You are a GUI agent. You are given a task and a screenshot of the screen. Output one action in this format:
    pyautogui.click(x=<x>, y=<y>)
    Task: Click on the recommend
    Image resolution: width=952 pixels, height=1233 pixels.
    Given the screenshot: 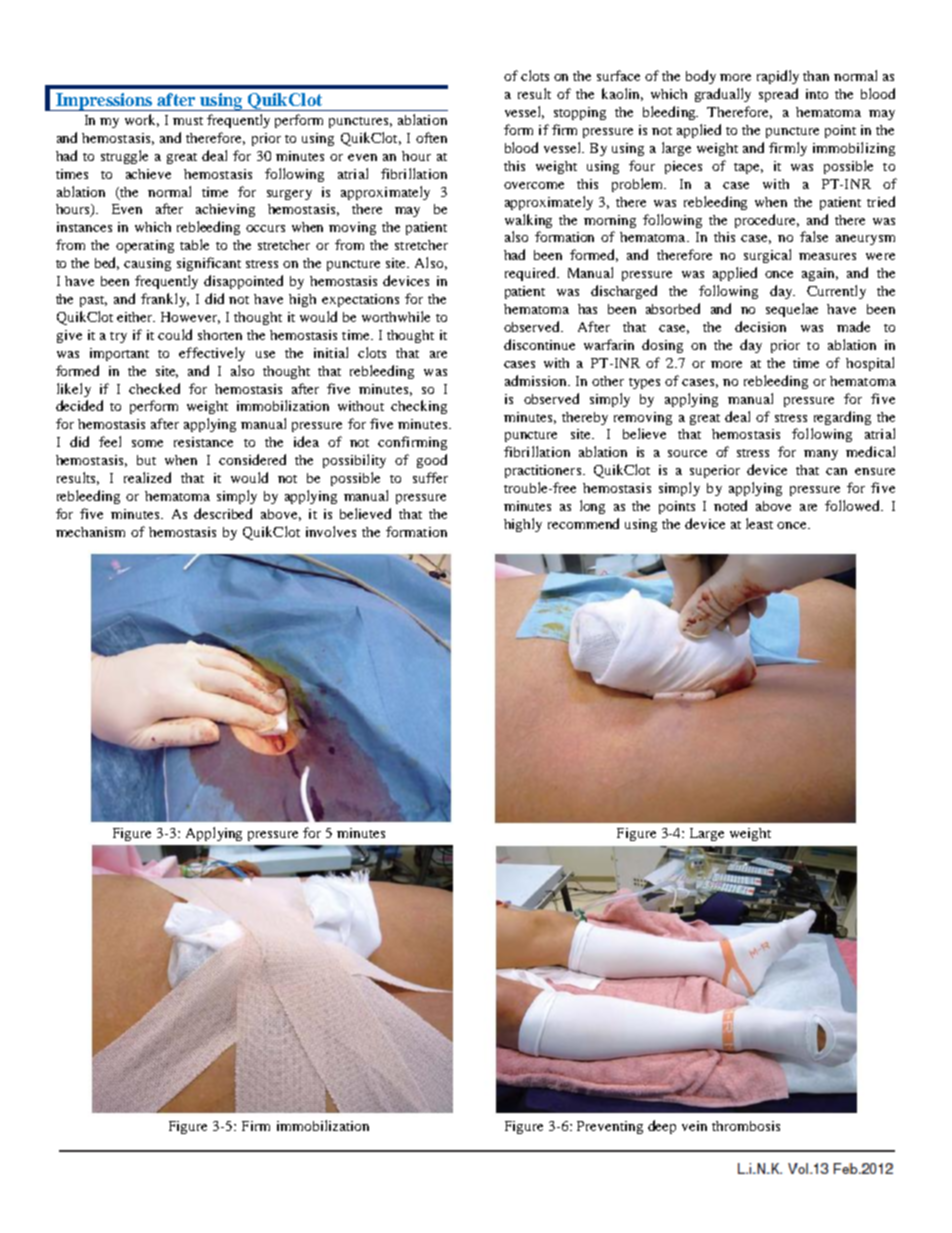 What is the action you would take?
    pyautogui.click(x=583, y=523)
